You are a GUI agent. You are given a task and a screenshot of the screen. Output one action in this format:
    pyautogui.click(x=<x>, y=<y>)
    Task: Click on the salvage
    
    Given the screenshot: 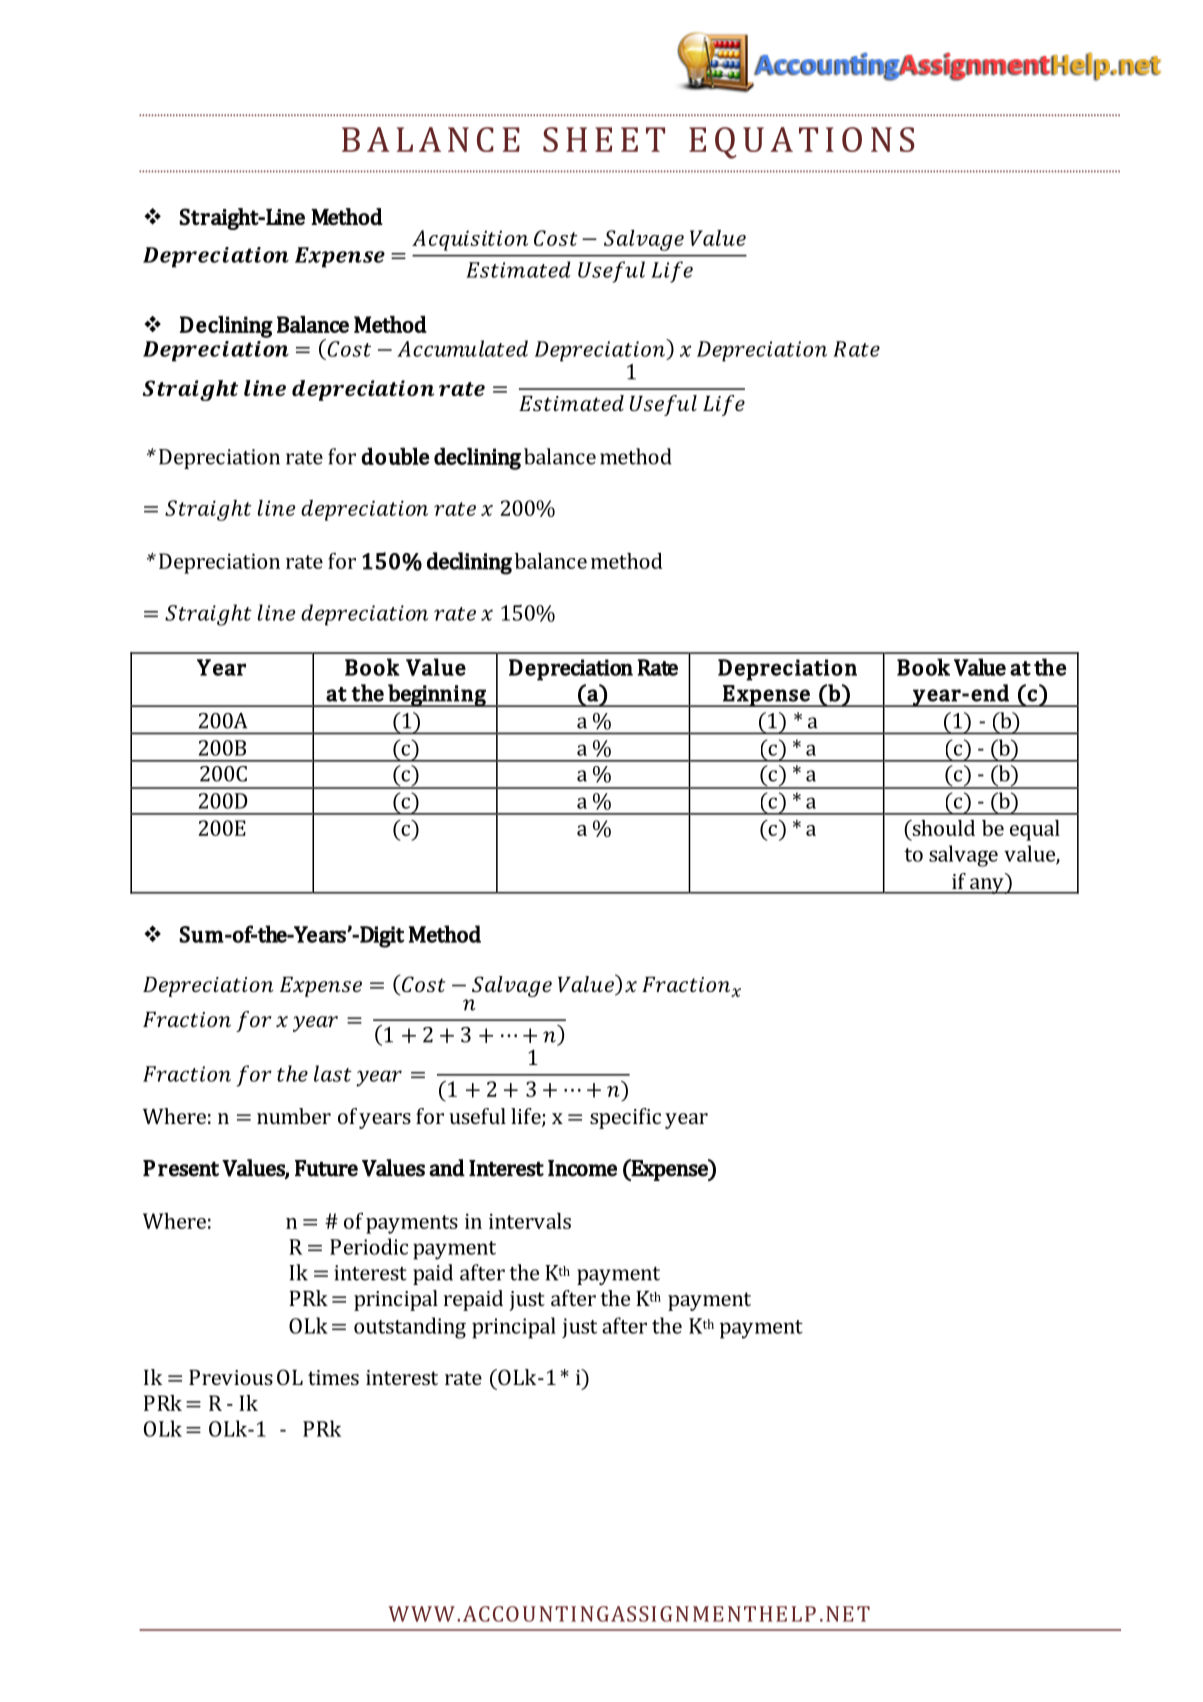 What is the action you would take?
    pyautogui.click(x=963, y=856)
